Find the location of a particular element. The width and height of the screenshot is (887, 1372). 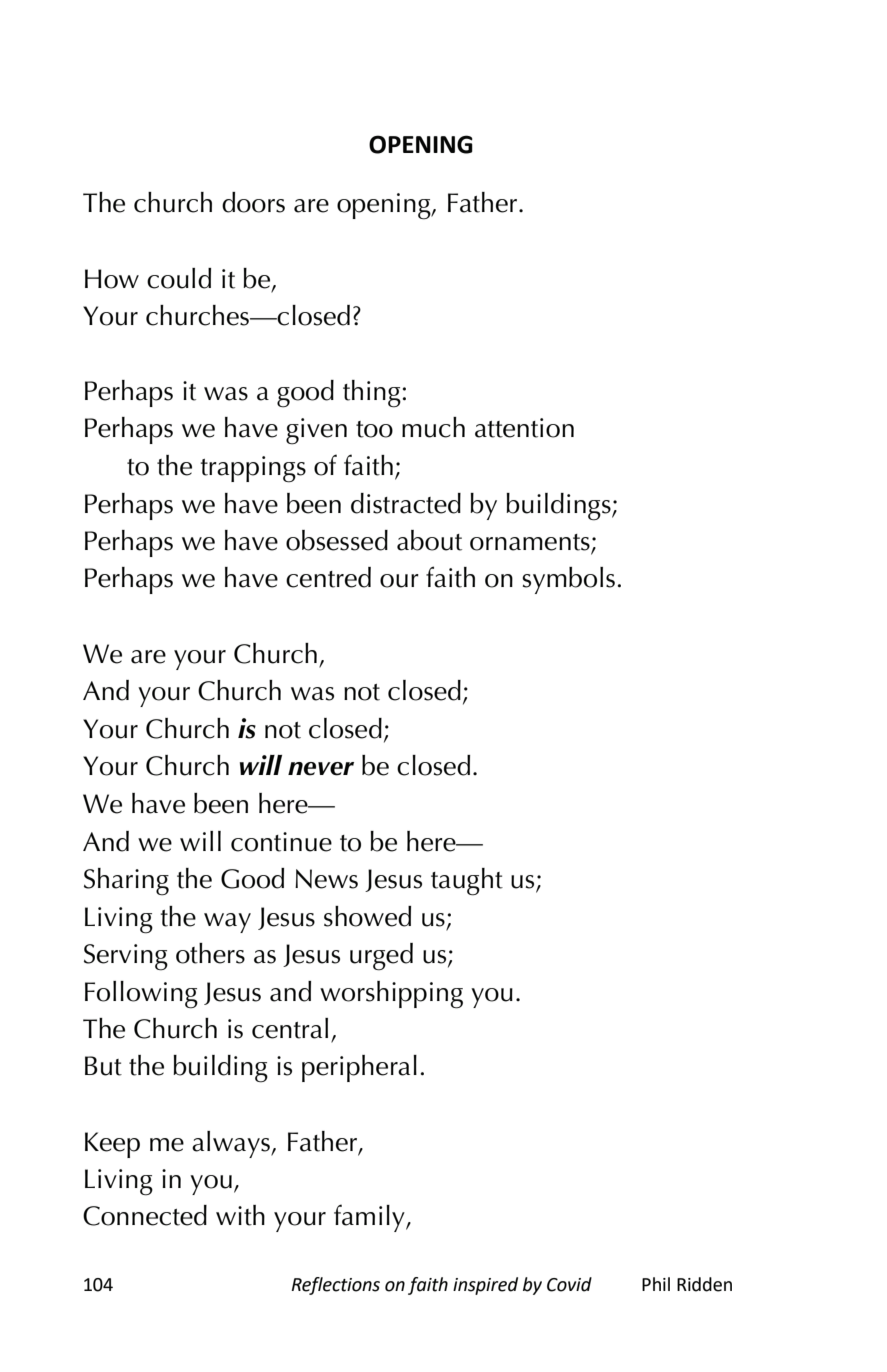

Connected is located at coordinates (145, 1215).
